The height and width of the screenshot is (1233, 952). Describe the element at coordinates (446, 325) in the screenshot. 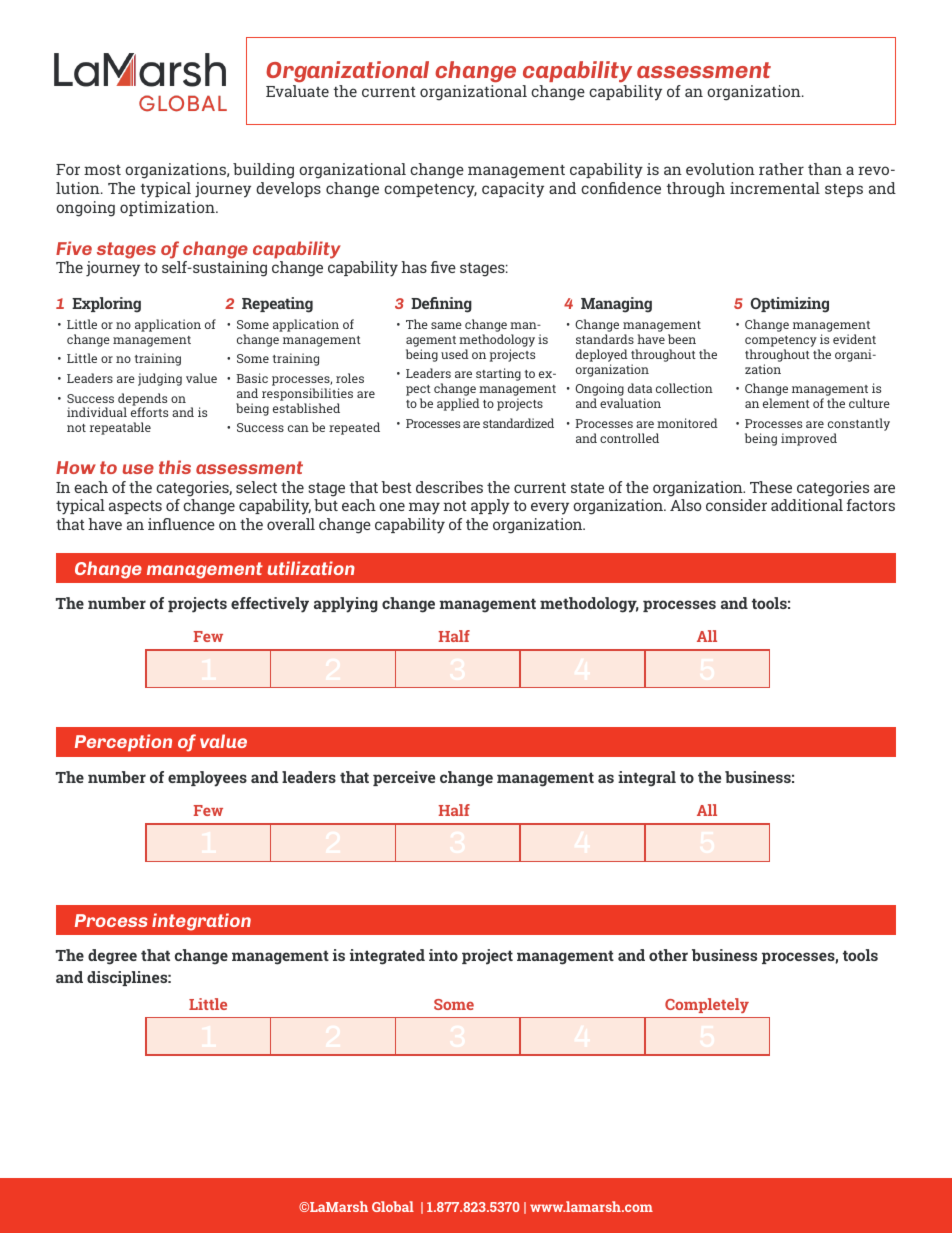

I see `same` at that location.
